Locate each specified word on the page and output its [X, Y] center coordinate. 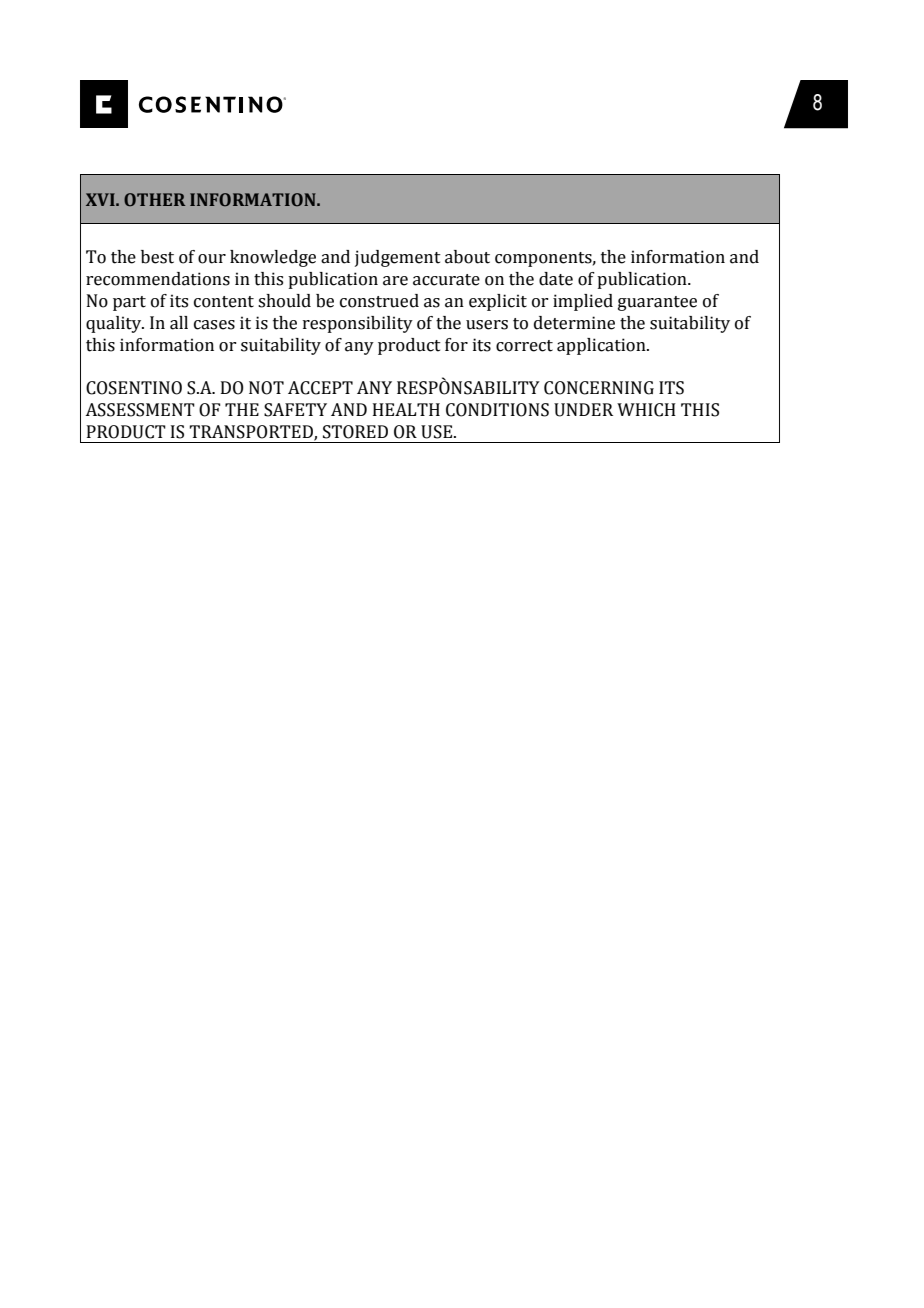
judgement [398, 258]
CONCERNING [599, 388]
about [467, 257]
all [179, 323]
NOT [266, 388]
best [157, 257]
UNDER [583, 410]
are [395, 281]
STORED [355, 432]
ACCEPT [320, 388]
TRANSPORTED [252, 433]
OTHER [154, 200]
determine [574, 323]
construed [379, 301]
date [556, 279]
